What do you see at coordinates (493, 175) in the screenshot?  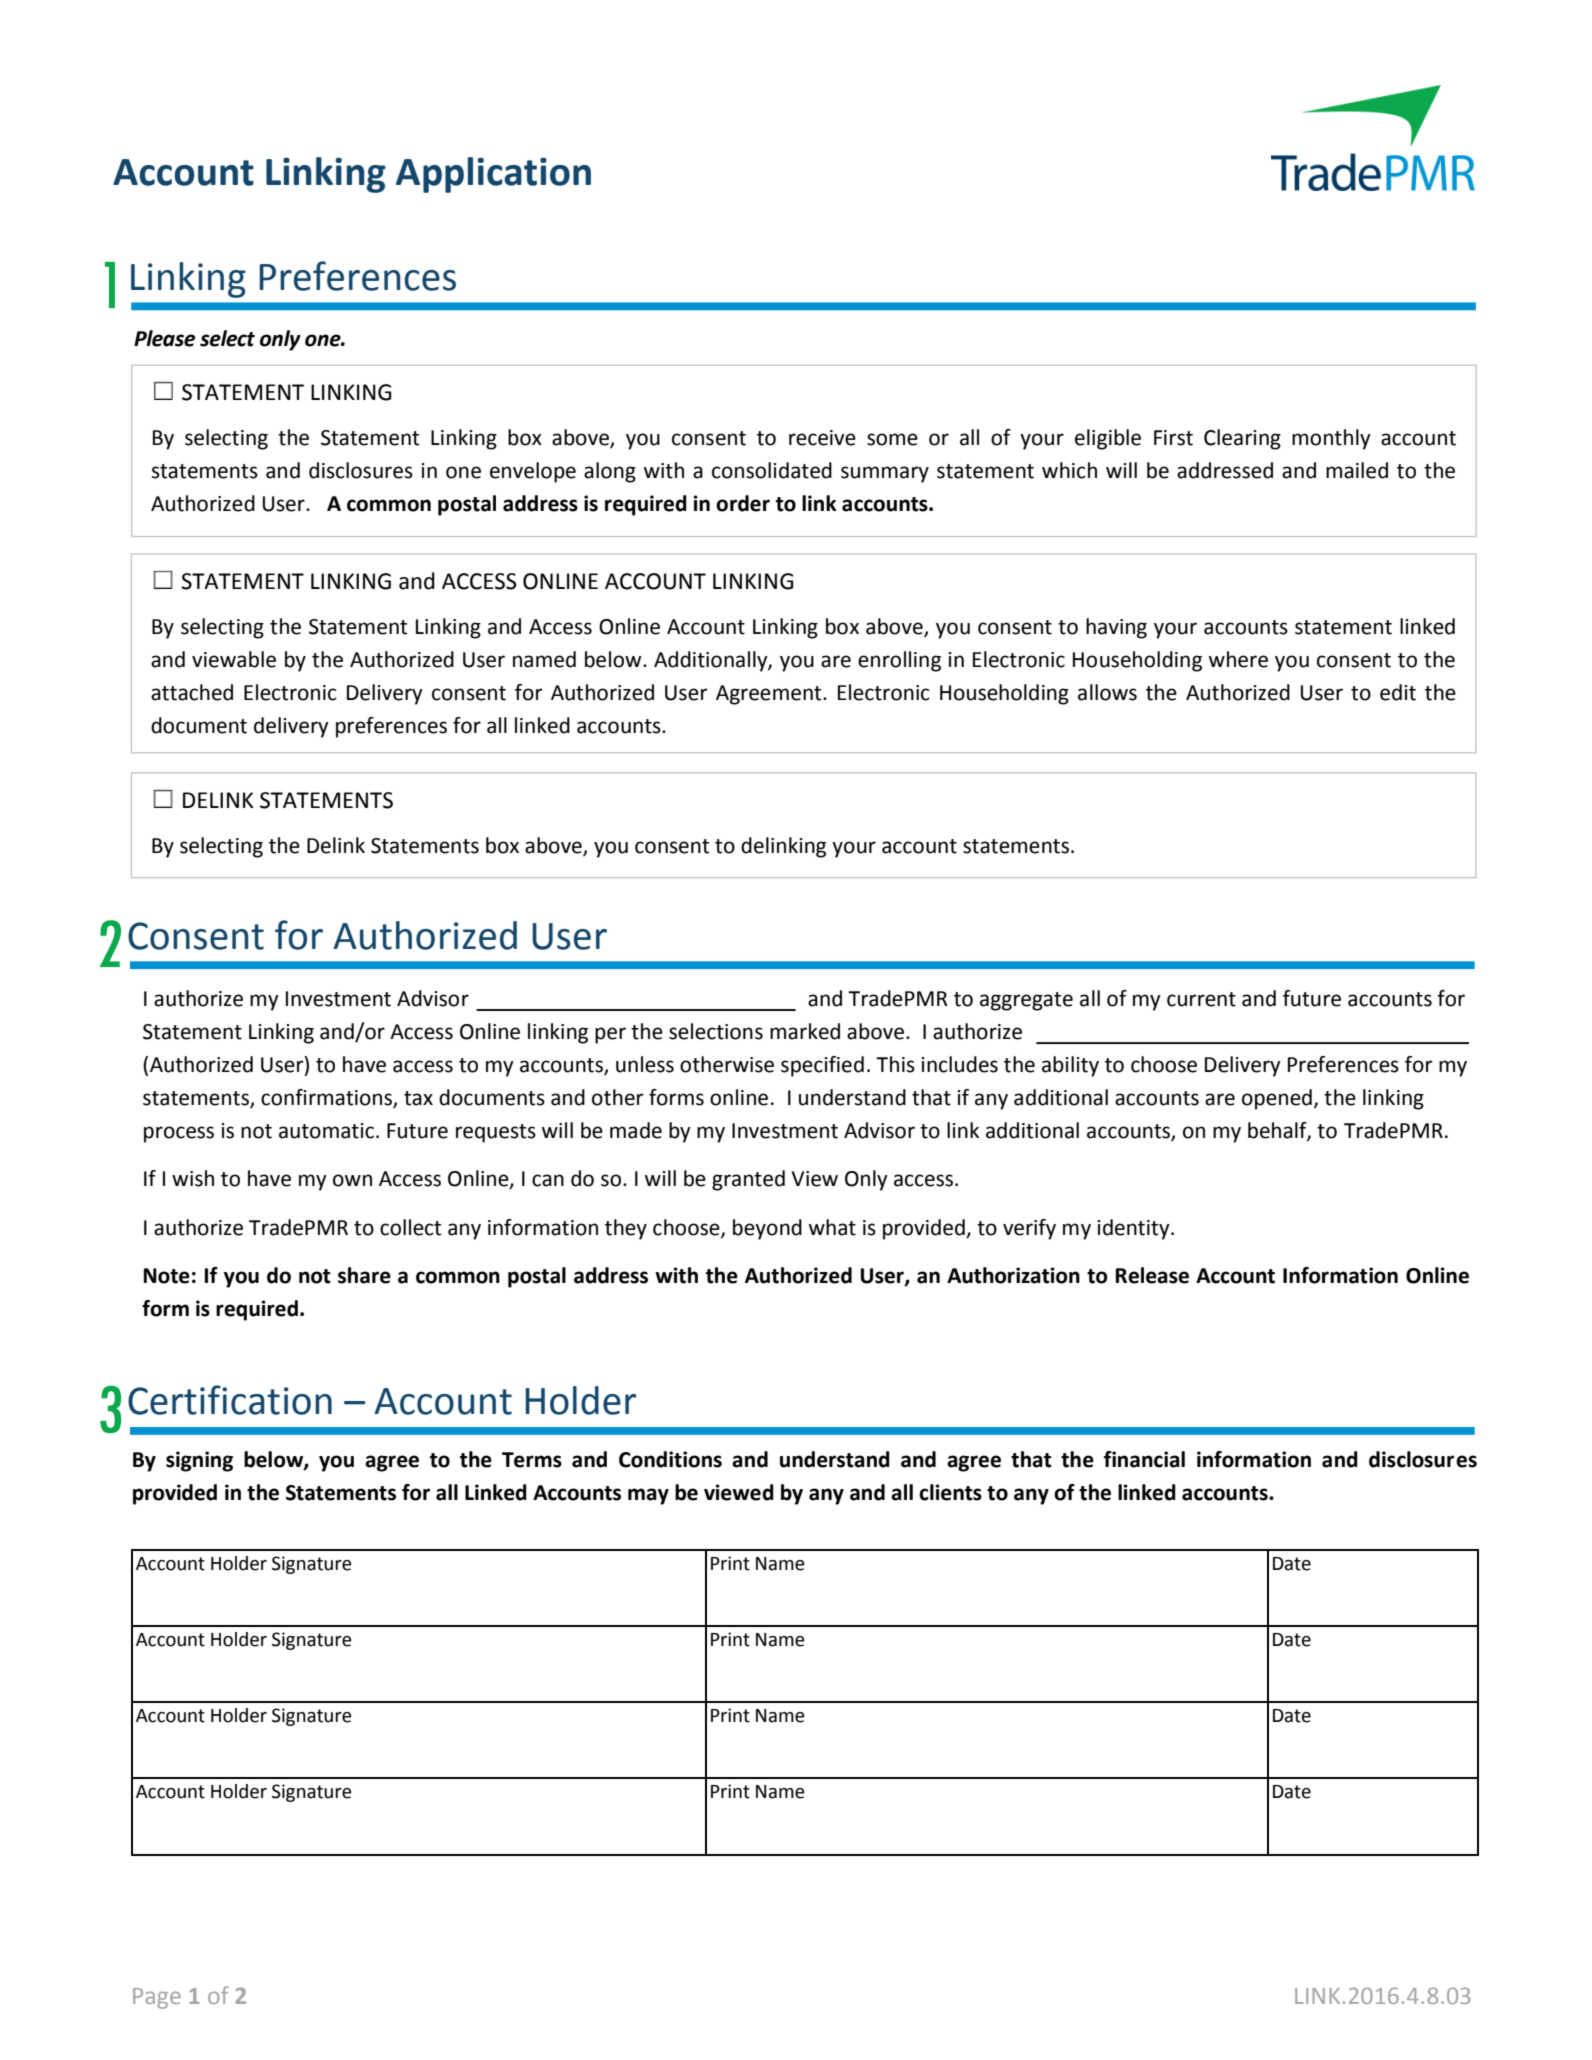 I see `Application` at bounding box center [493, 175].
